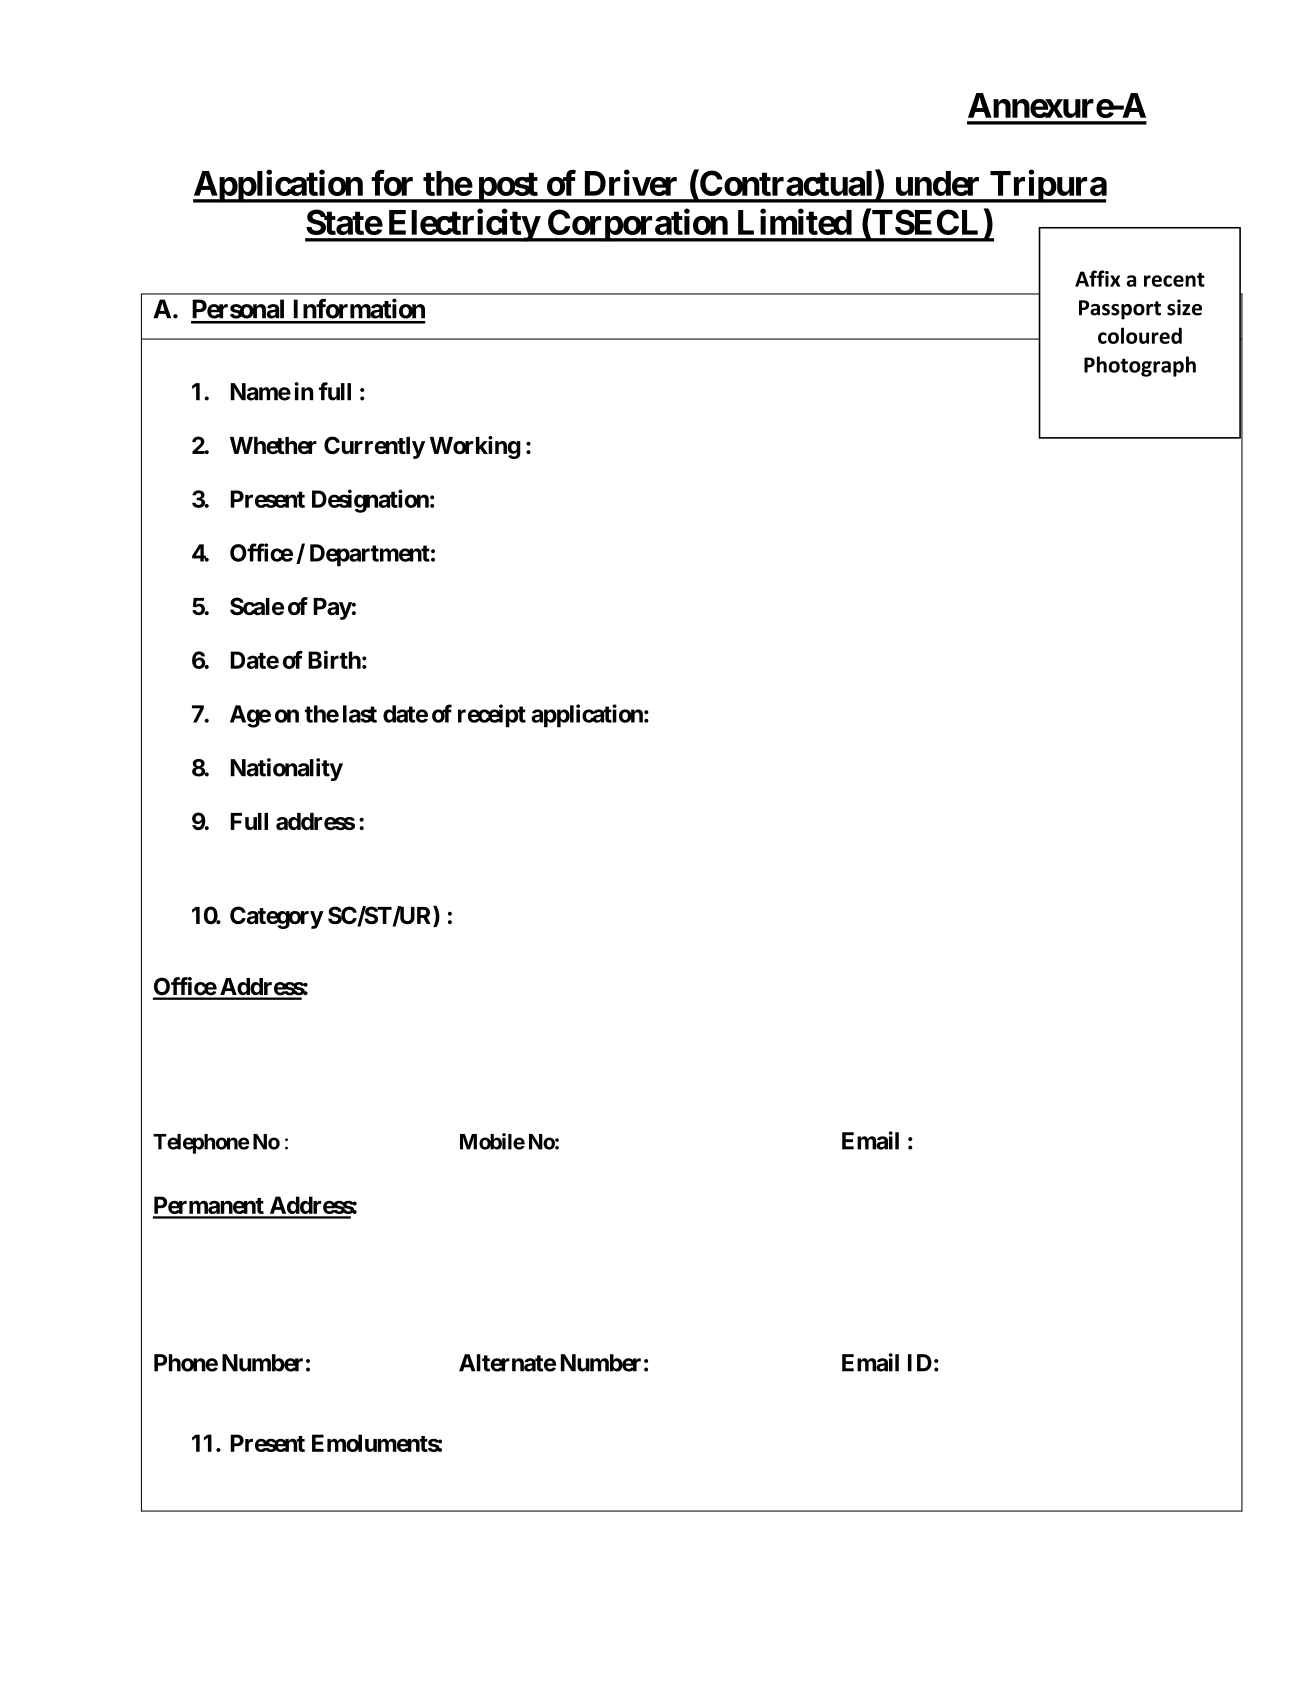 The width and height of the document is (1299, 1681). Describe the element at coordinates (1047, 186) in the document. I see `Tripura` at that location.
